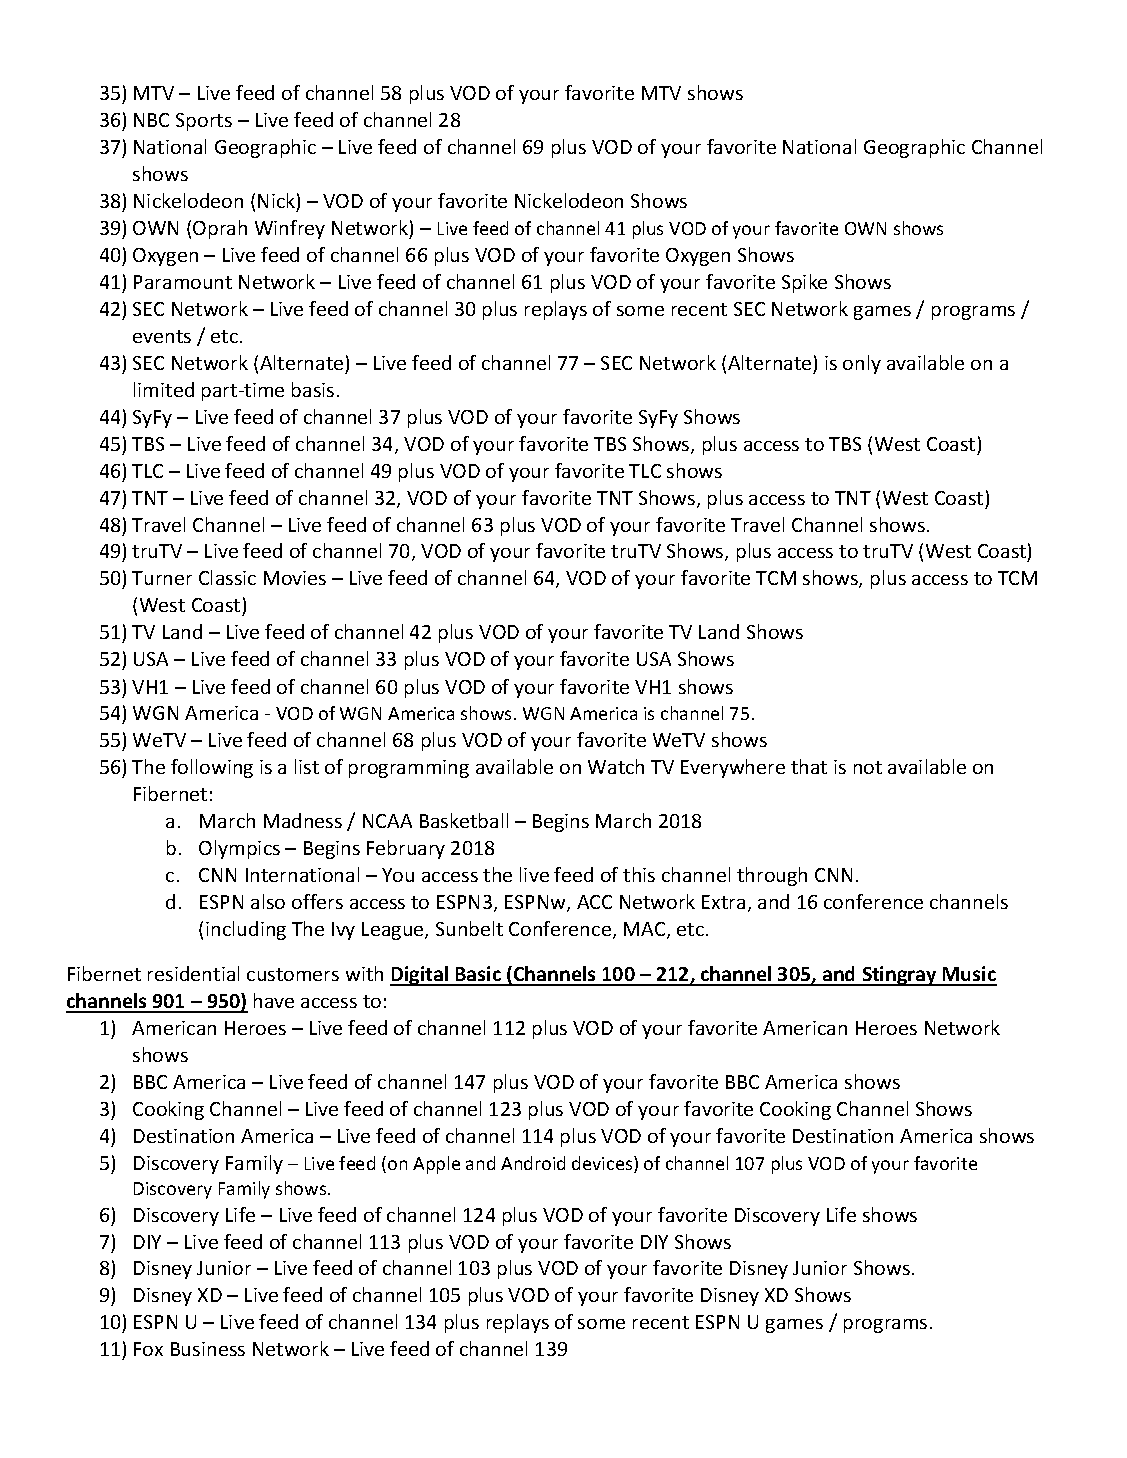 The height and width of the image is (1458, 1127). Describe the element at coordinates (533, 1163) in the image. I see `Android` at that location.
